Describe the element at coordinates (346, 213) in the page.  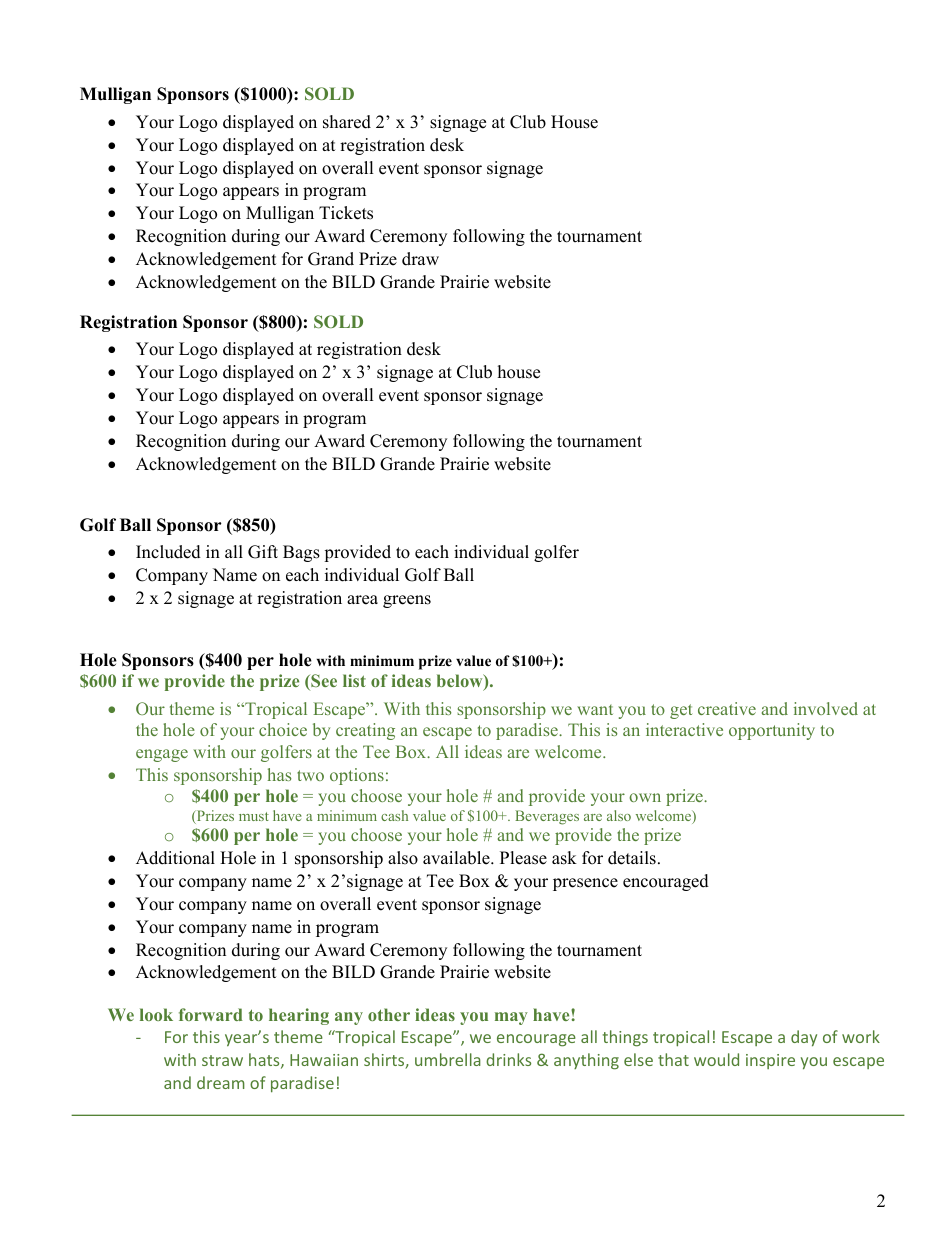
I see `Tickets` at that location.
